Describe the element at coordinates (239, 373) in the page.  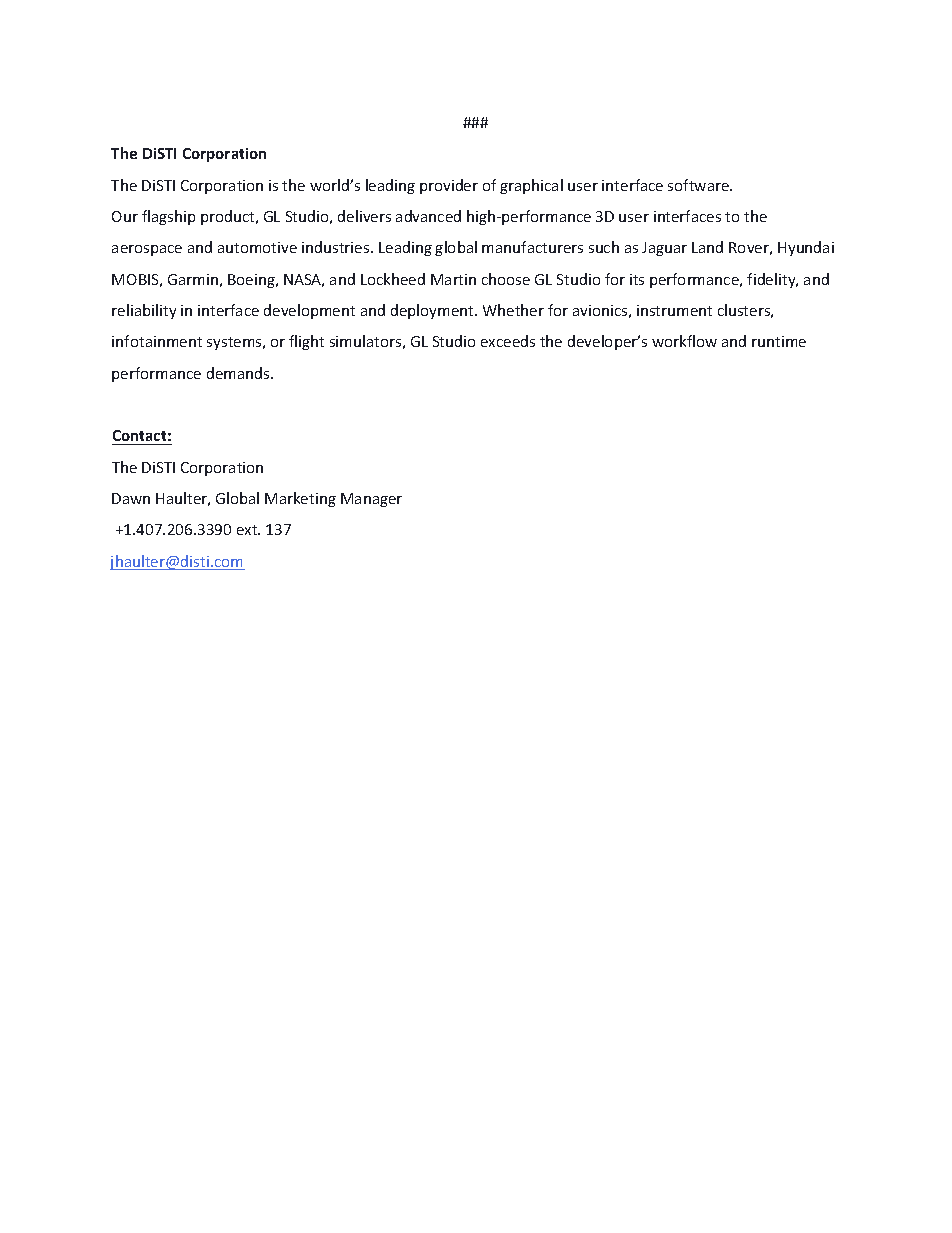
I see `demands` at that location.
